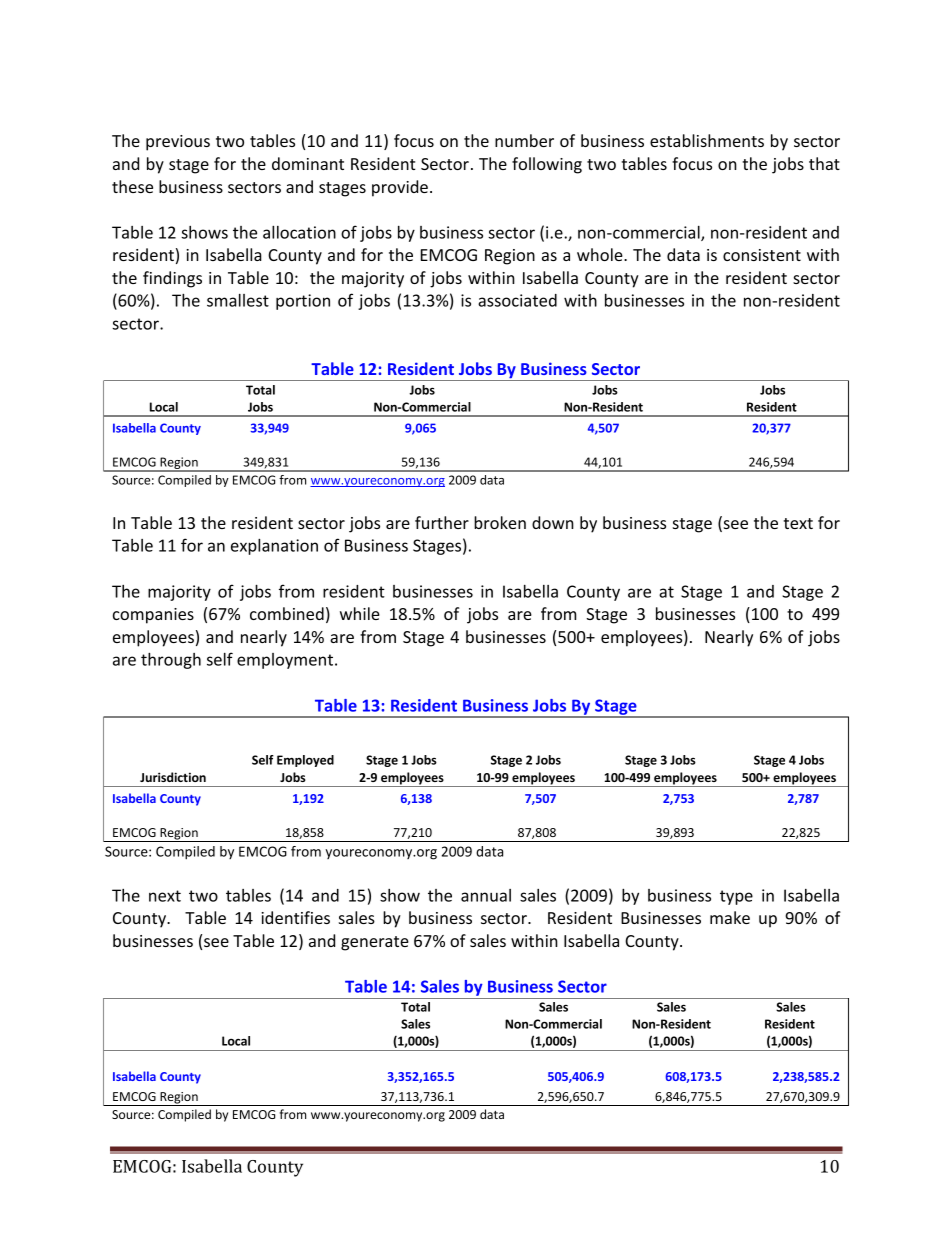 This screenshot has width=952, height=1233. What do you see at coordinates (500, 522) in the screenshot?
I see `broken` at bounding box center [500, 522].
